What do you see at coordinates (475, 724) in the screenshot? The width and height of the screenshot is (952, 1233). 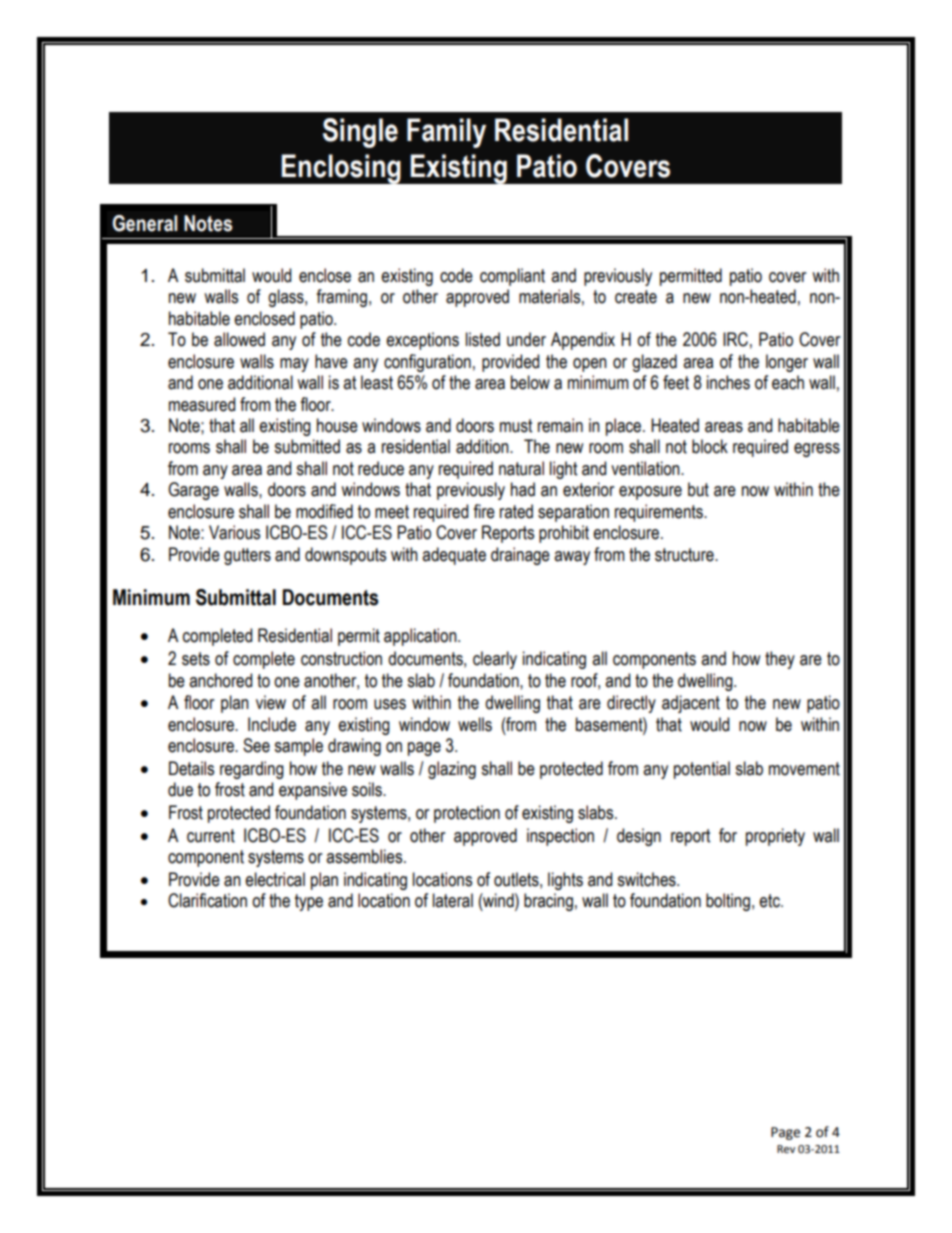 I see `wells` at bounding box center [475, 724].
